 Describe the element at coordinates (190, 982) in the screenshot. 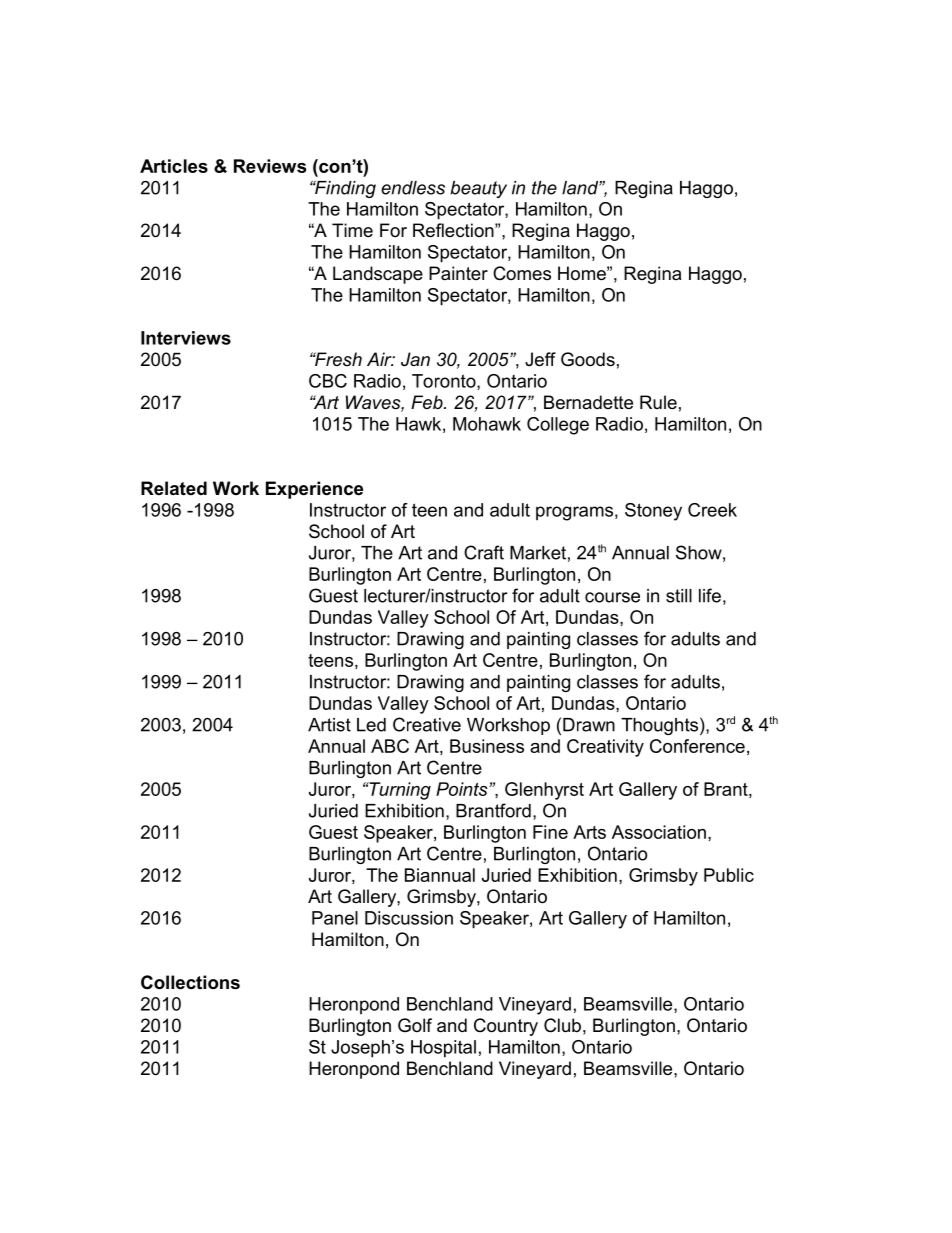

I see `Collections` at that location.
